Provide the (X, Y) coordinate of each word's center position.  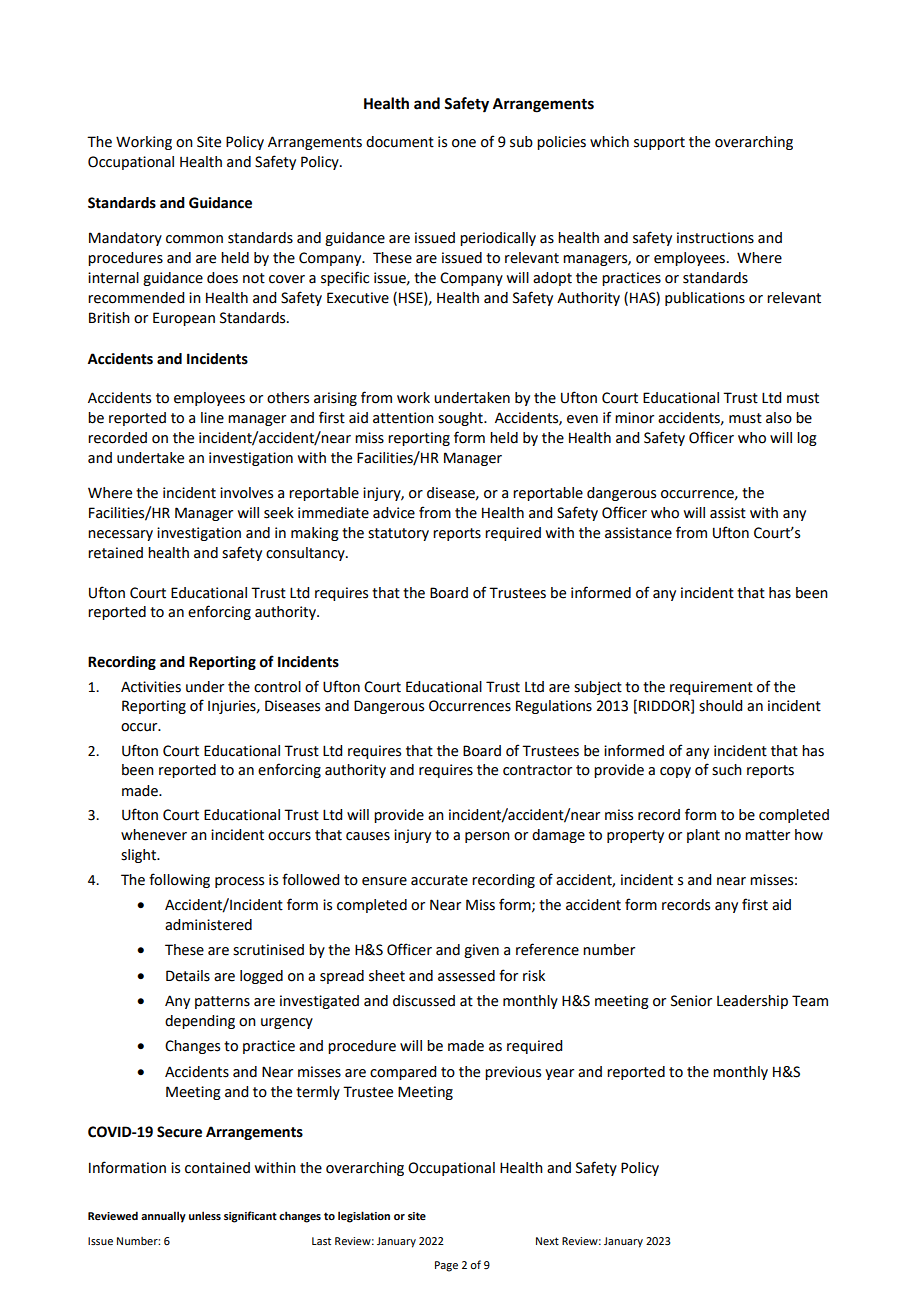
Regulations (554, 707)
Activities (151, 687)
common (194, 239)
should (720, 706)
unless (205, 1215)
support (659, 143)
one (464, 143)
